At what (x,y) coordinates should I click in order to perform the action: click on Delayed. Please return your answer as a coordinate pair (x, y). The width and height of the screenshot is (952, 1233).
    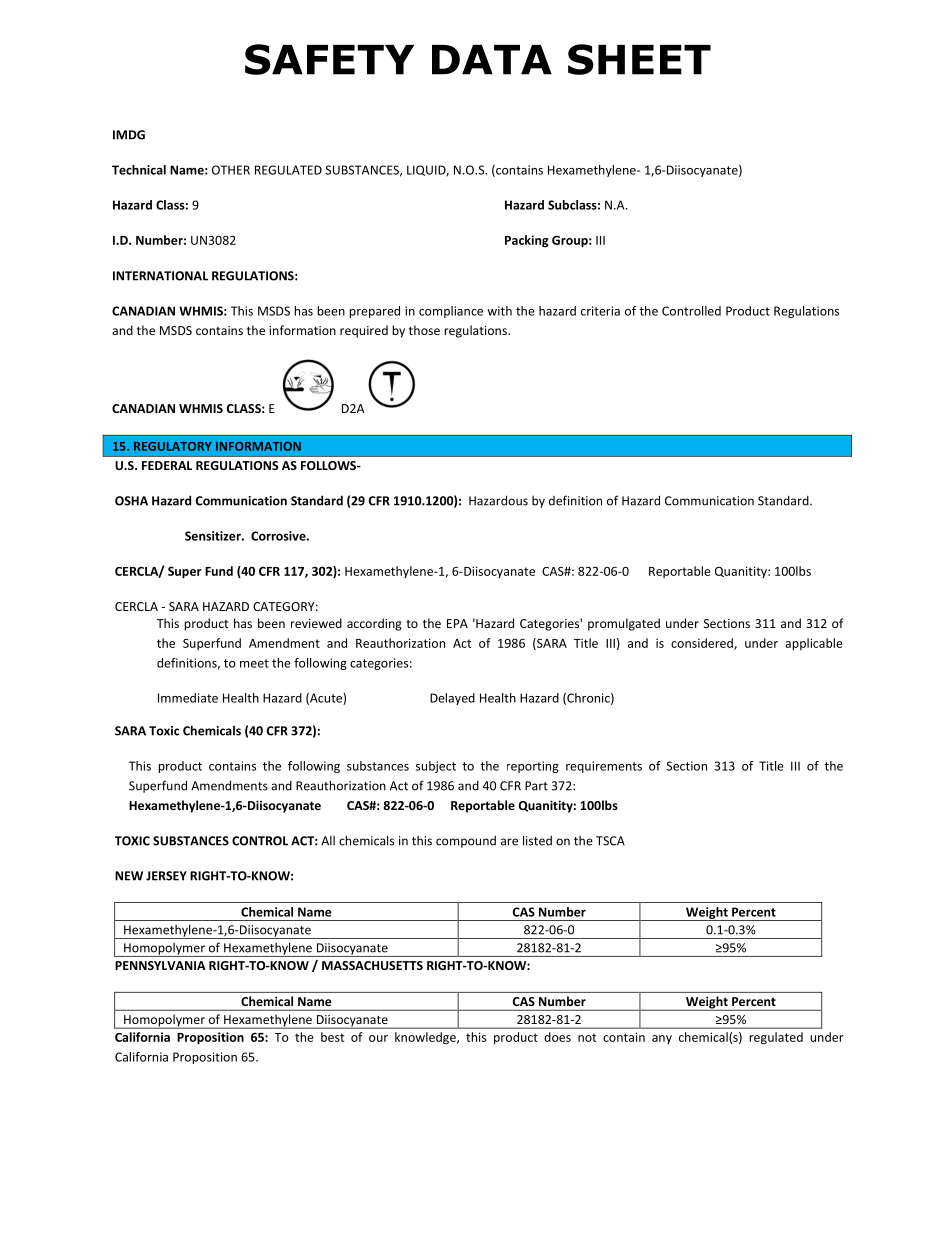
    Looking at the image, I should click on (452, 699).
